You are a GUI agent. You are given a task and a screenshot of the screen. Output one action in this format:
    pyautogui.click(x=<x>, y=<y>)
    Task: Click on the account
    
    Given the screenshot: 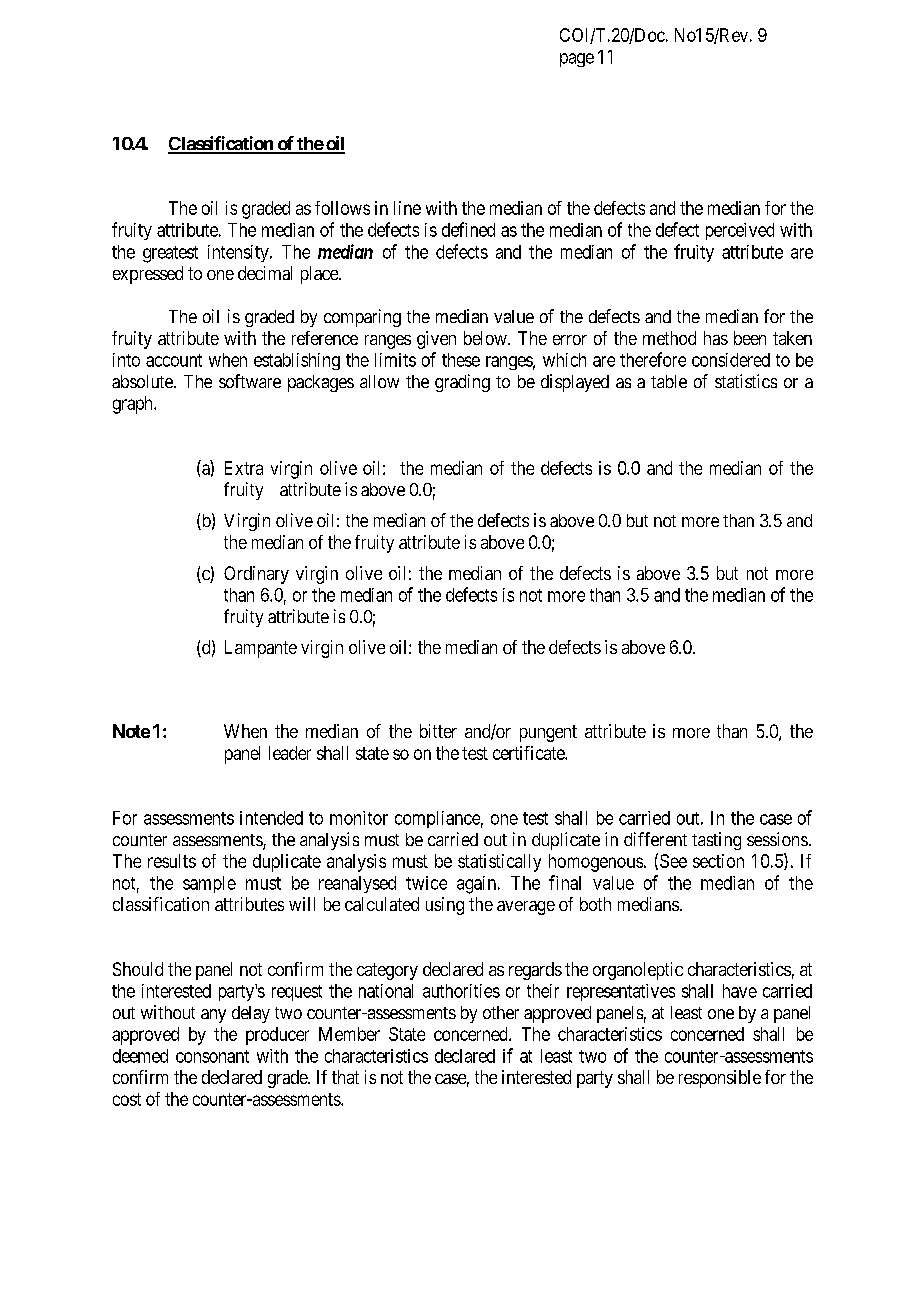 What is the action you would take?
    pyautogui.click(x=174, y=360)
